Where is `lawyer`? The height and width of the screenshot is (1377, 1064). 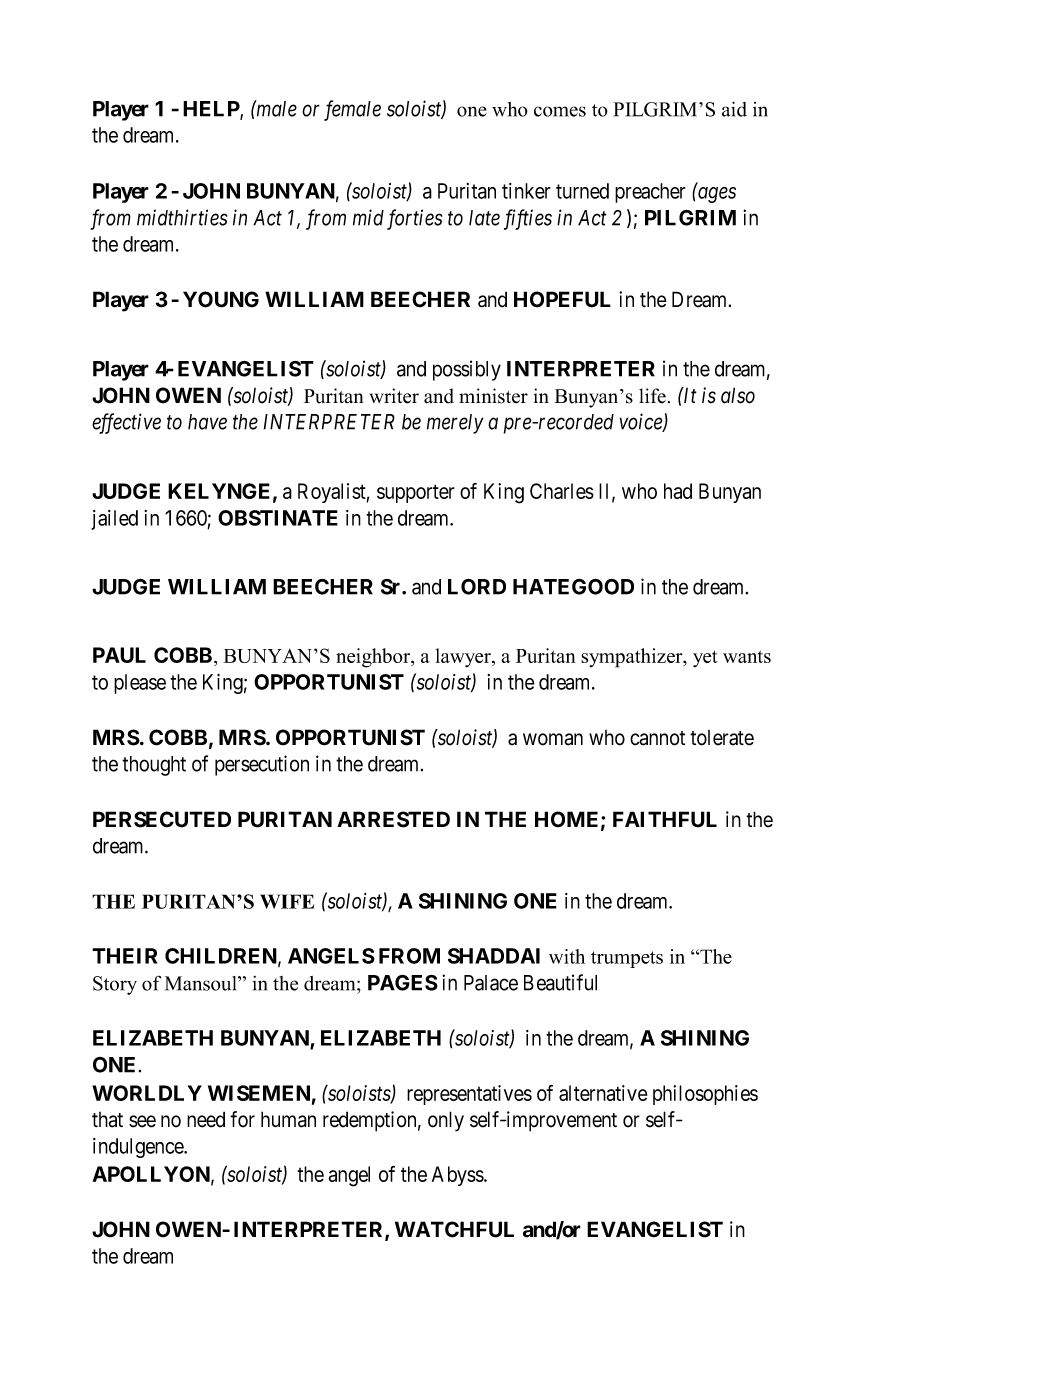 lawyer is located at coordinates (464, 658).
